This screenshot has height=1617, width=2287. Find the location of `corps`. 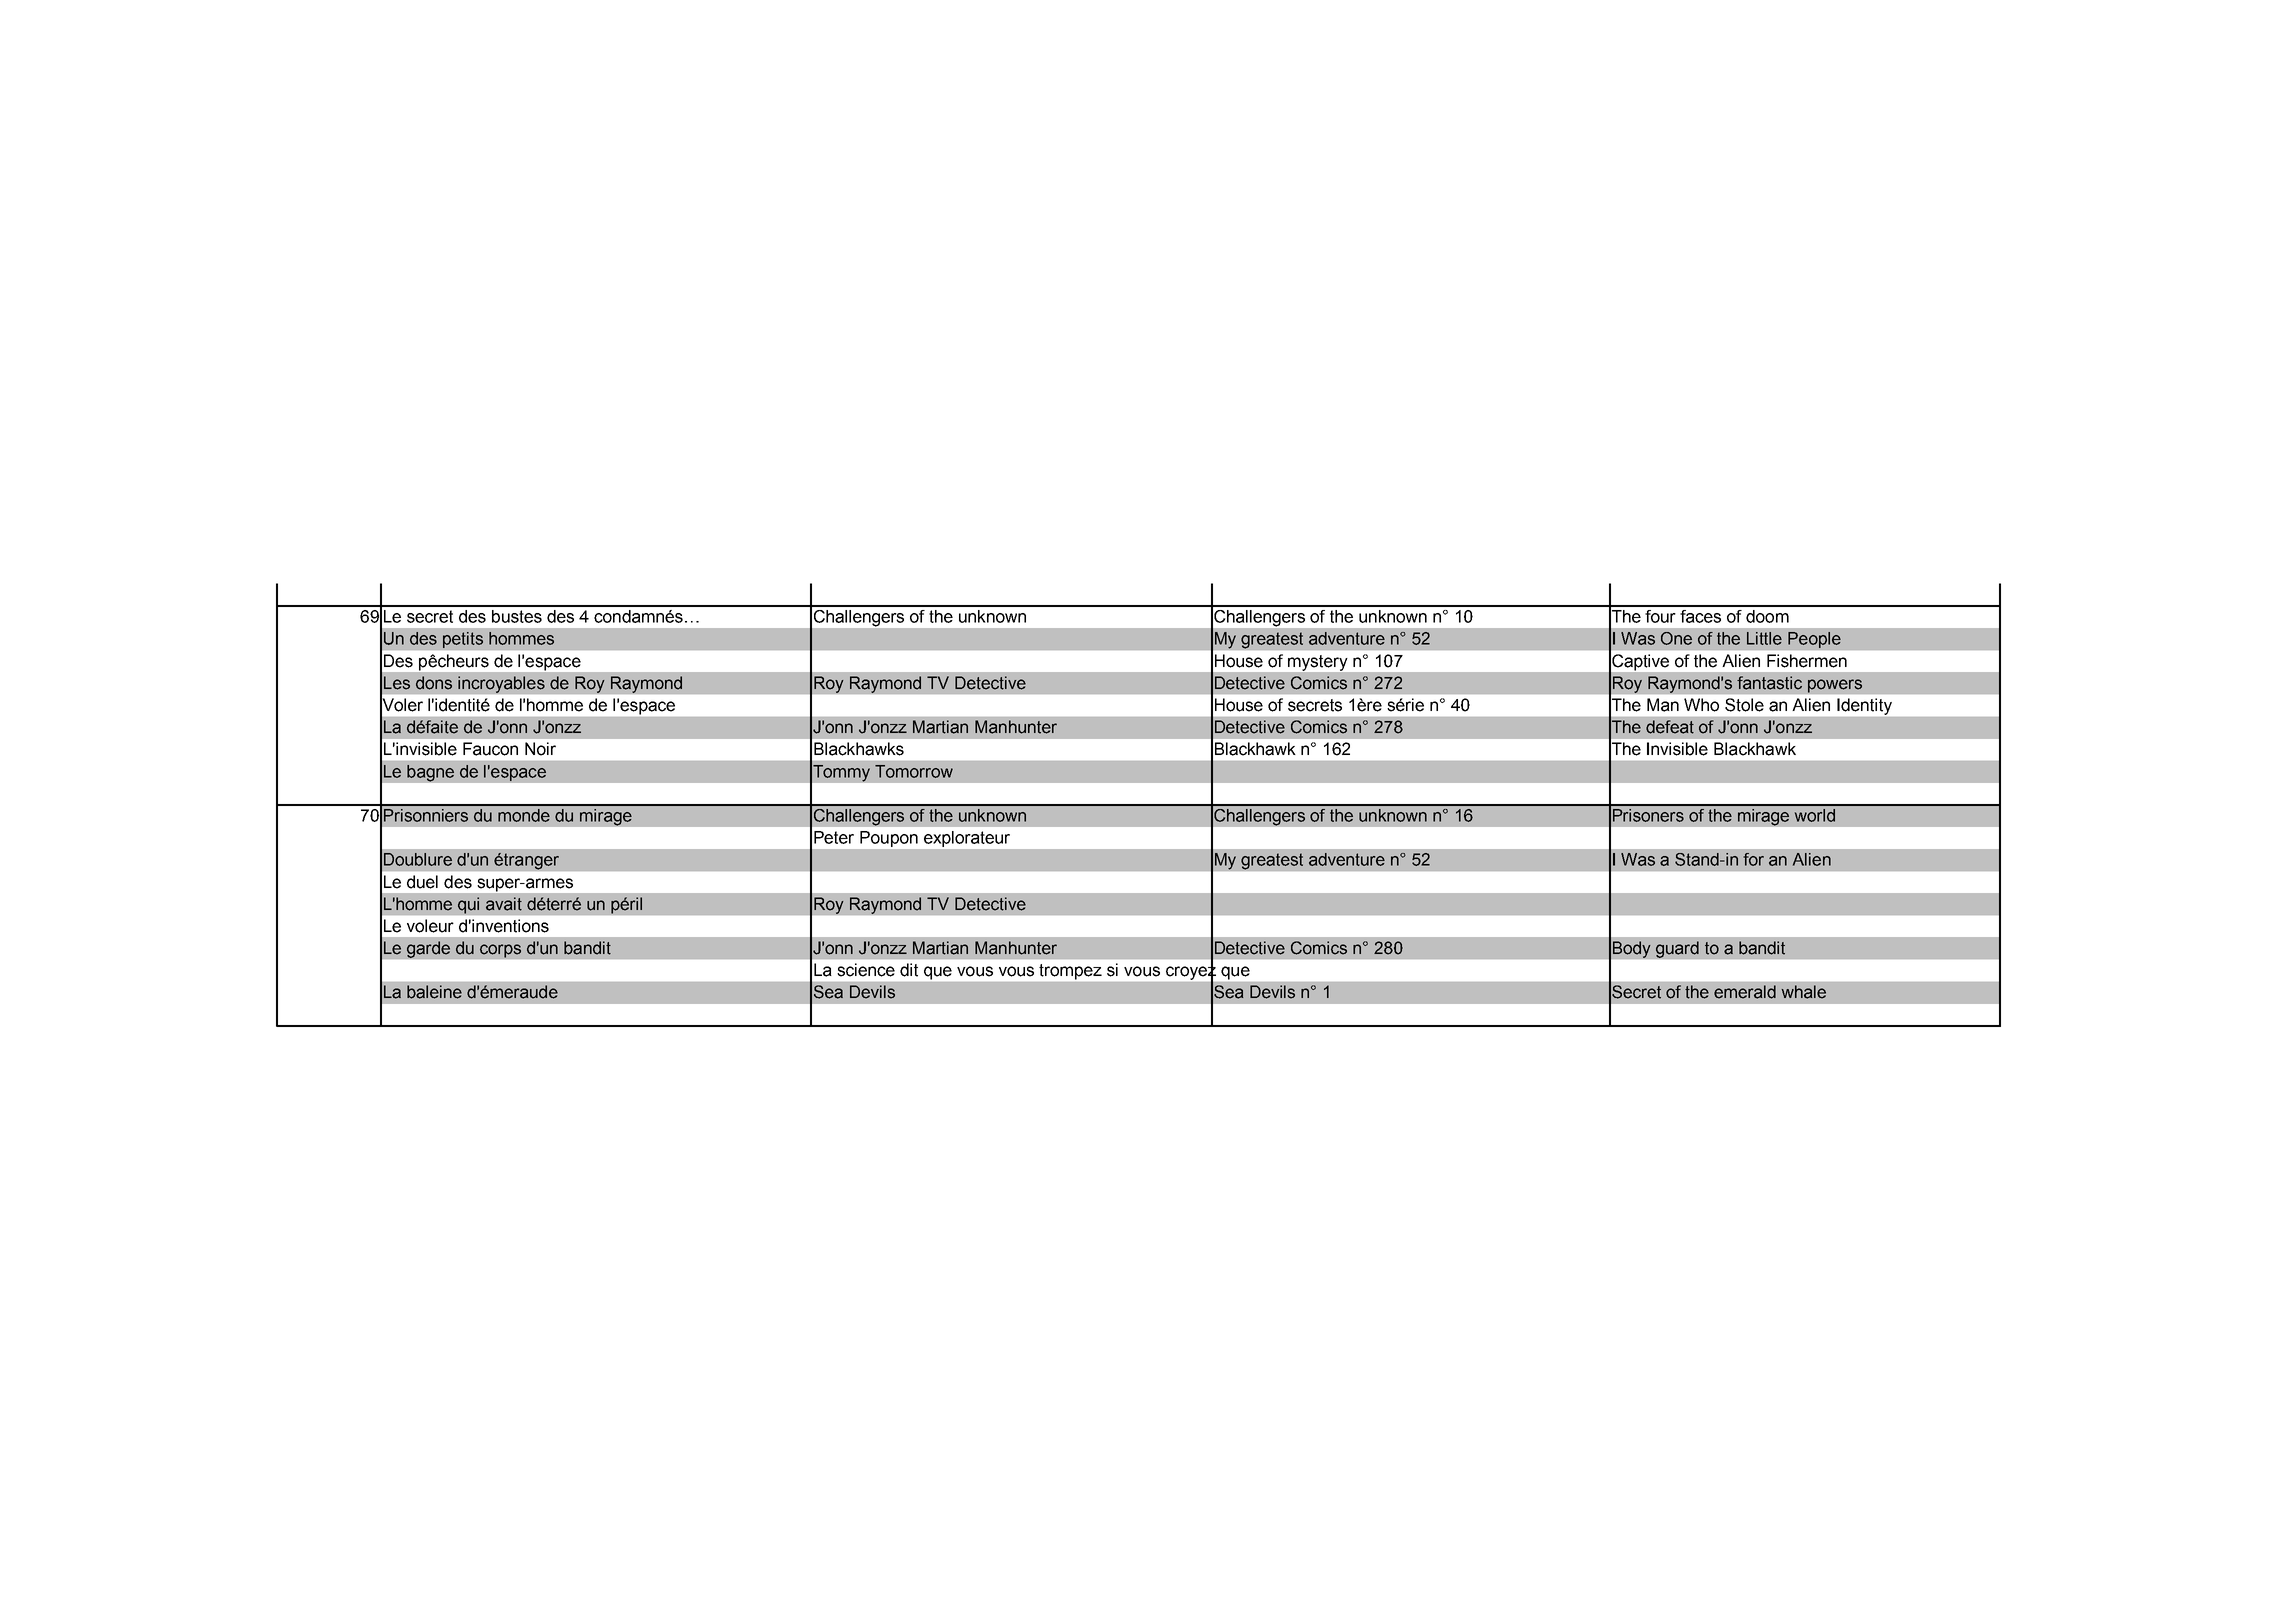

corps is located at coordinates (500, 951).
